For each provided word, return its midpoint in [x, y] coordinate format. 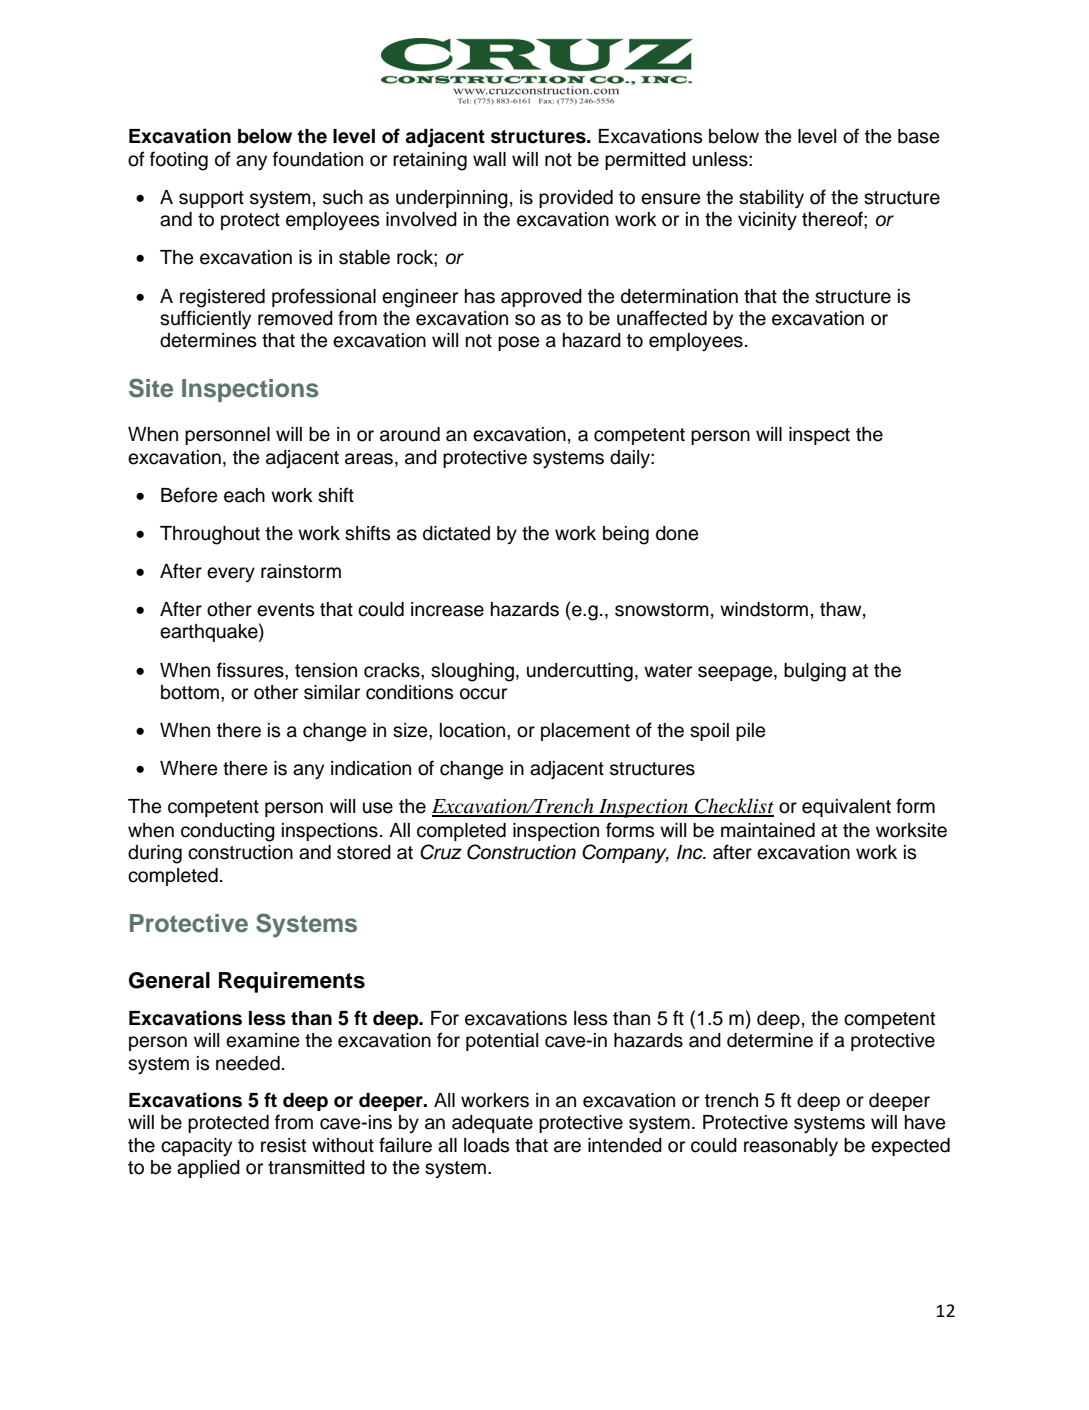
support [211, 199]
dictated [456, 533]
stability [771, 199]
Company [625, 853]
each [244, 495]
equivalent [846, 808]
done [677, 533]
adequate [492, 1124]
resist [283, 1145]
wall [489, 159]
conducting [228, 832]
